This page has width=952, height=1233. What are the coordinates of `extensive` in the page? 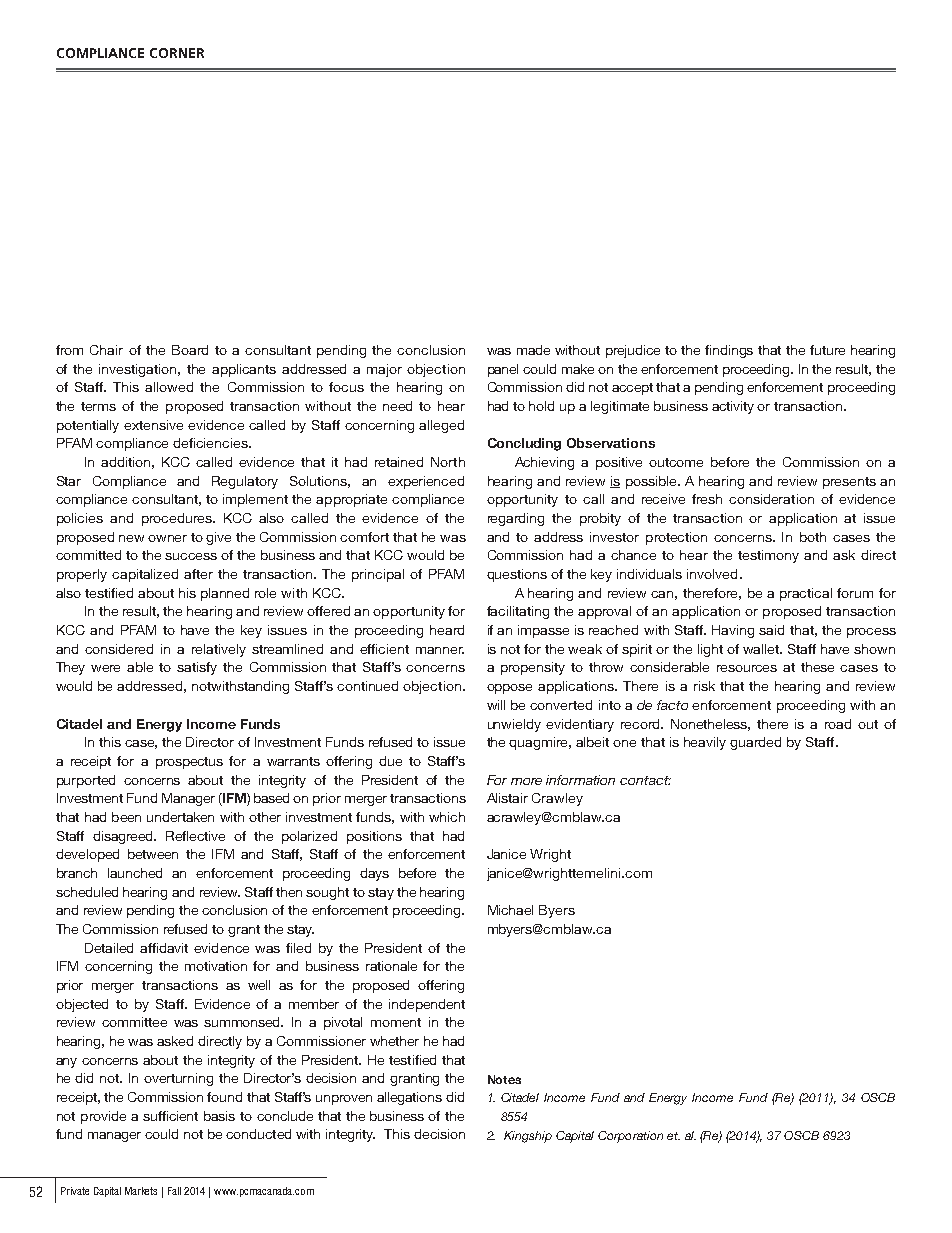 It's located at (153, 425).
